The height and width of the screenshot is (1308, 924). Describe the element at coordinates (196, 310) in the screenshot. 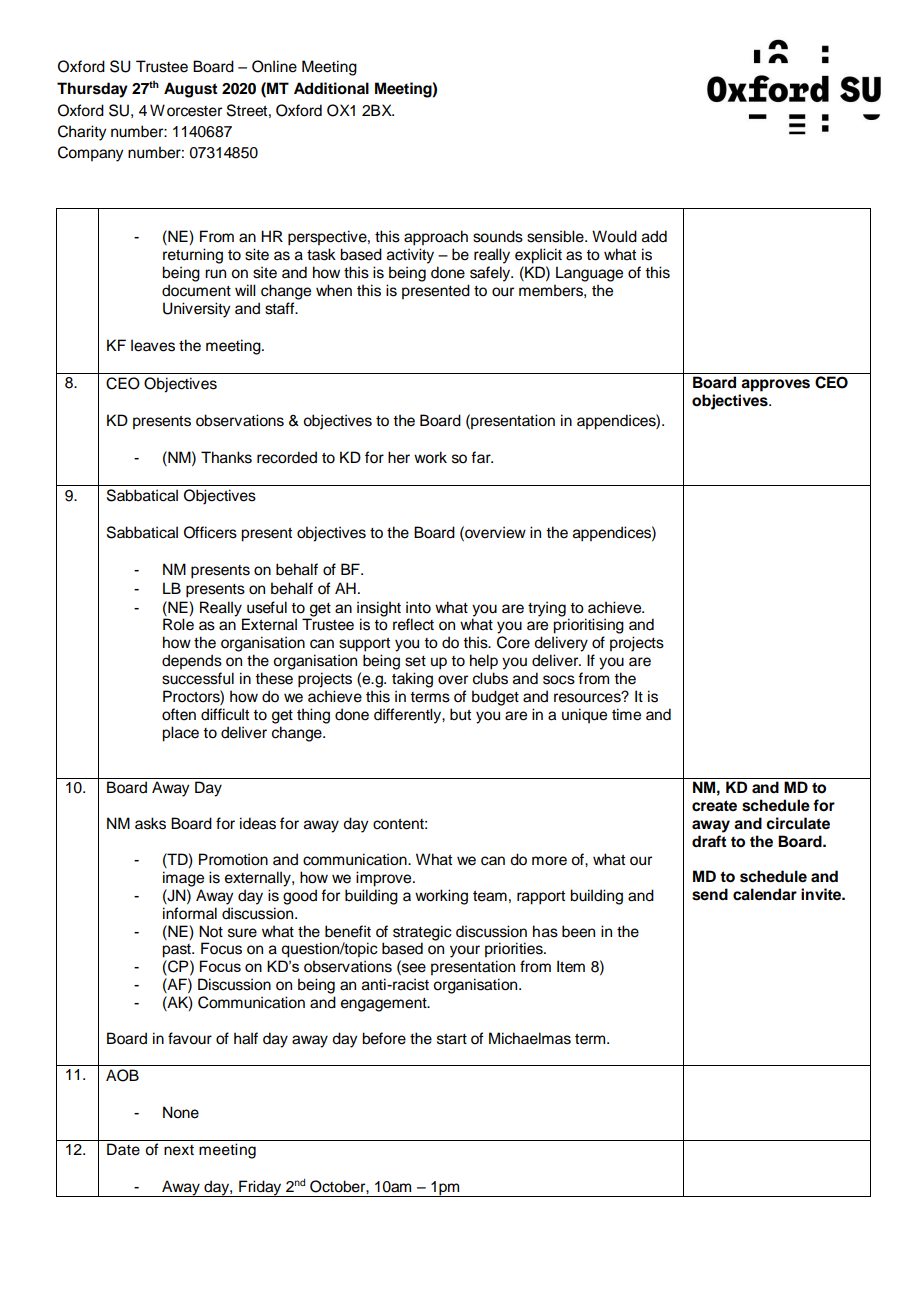

I see `University` at that location.
